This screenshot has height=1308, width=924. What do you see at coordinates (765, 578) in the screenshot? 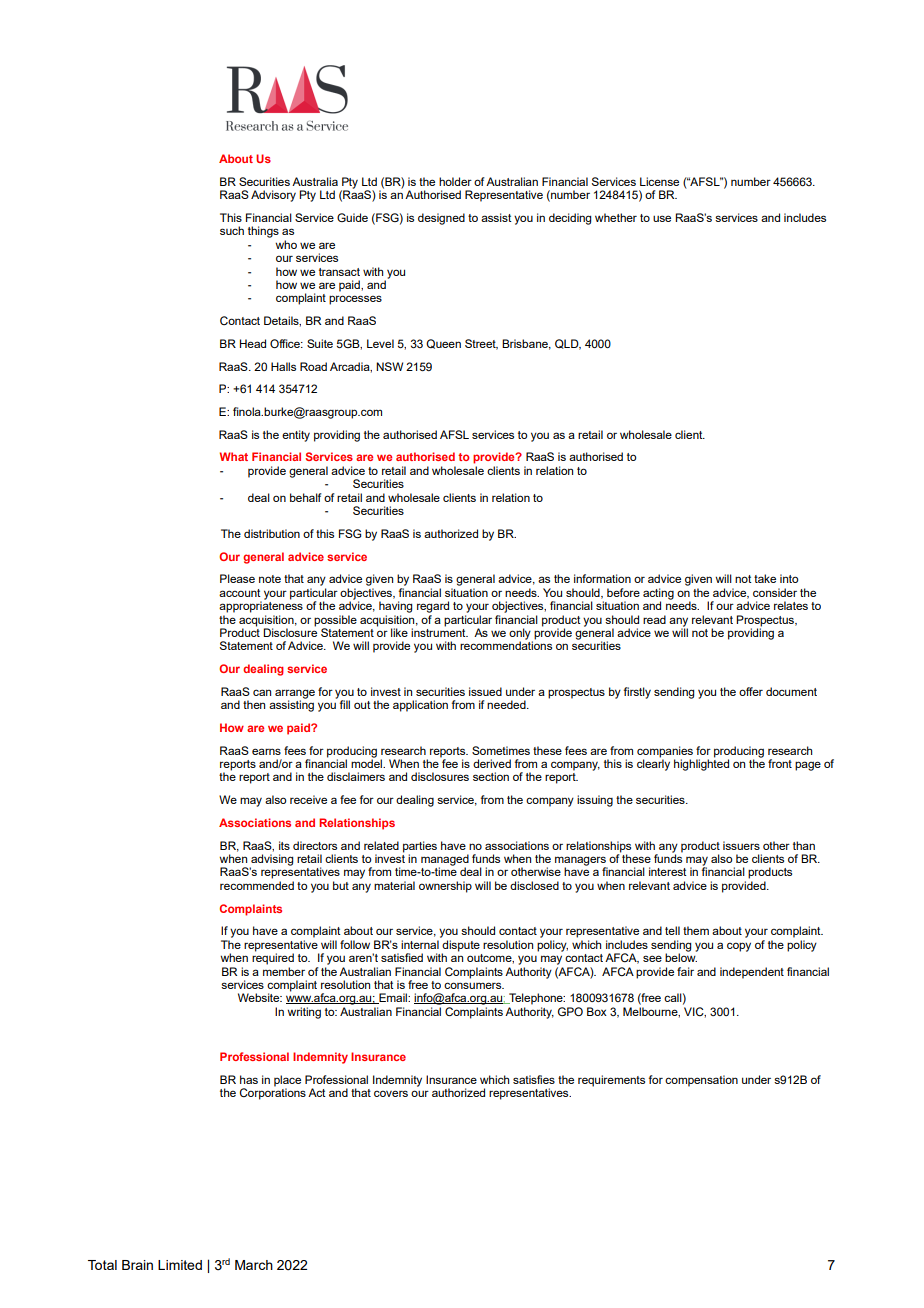
I see `take` at bounding box center [765, 578].
